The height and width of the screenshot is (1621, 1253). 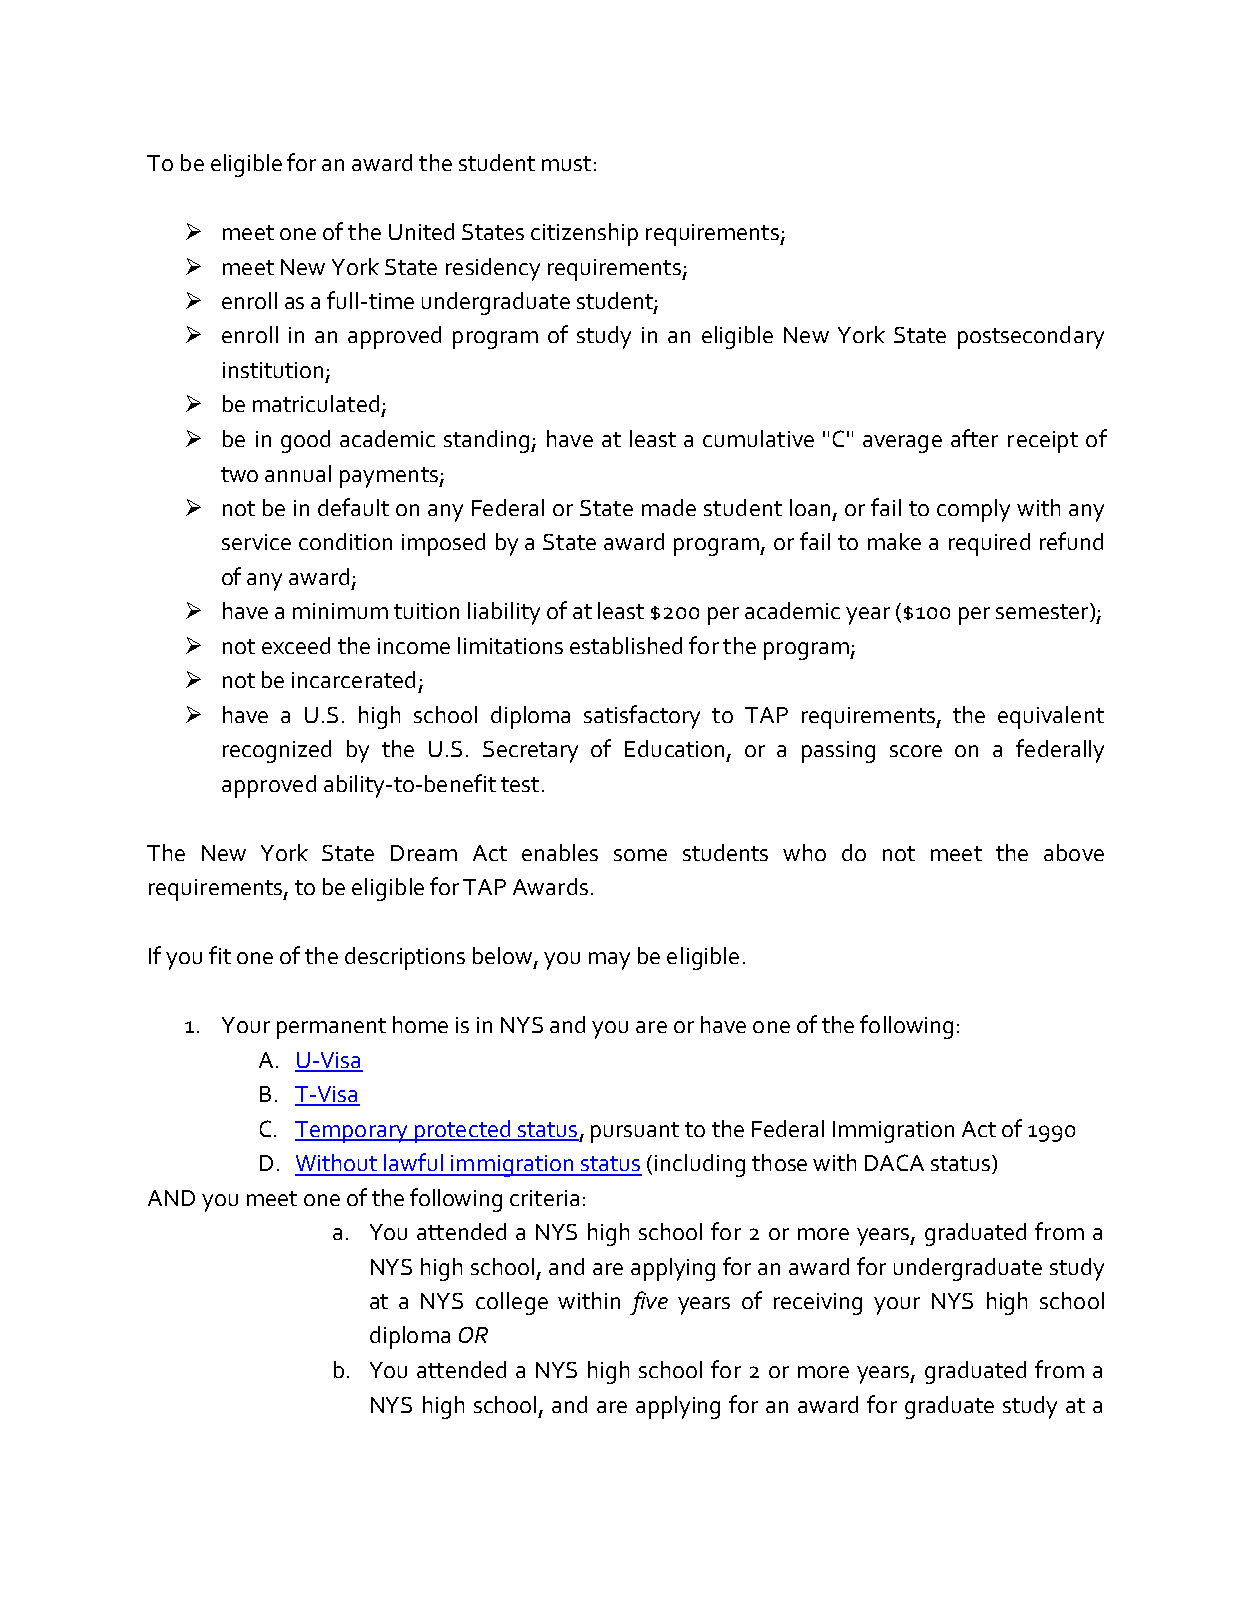 I want to click on college, so click(x=512, y=1303).
